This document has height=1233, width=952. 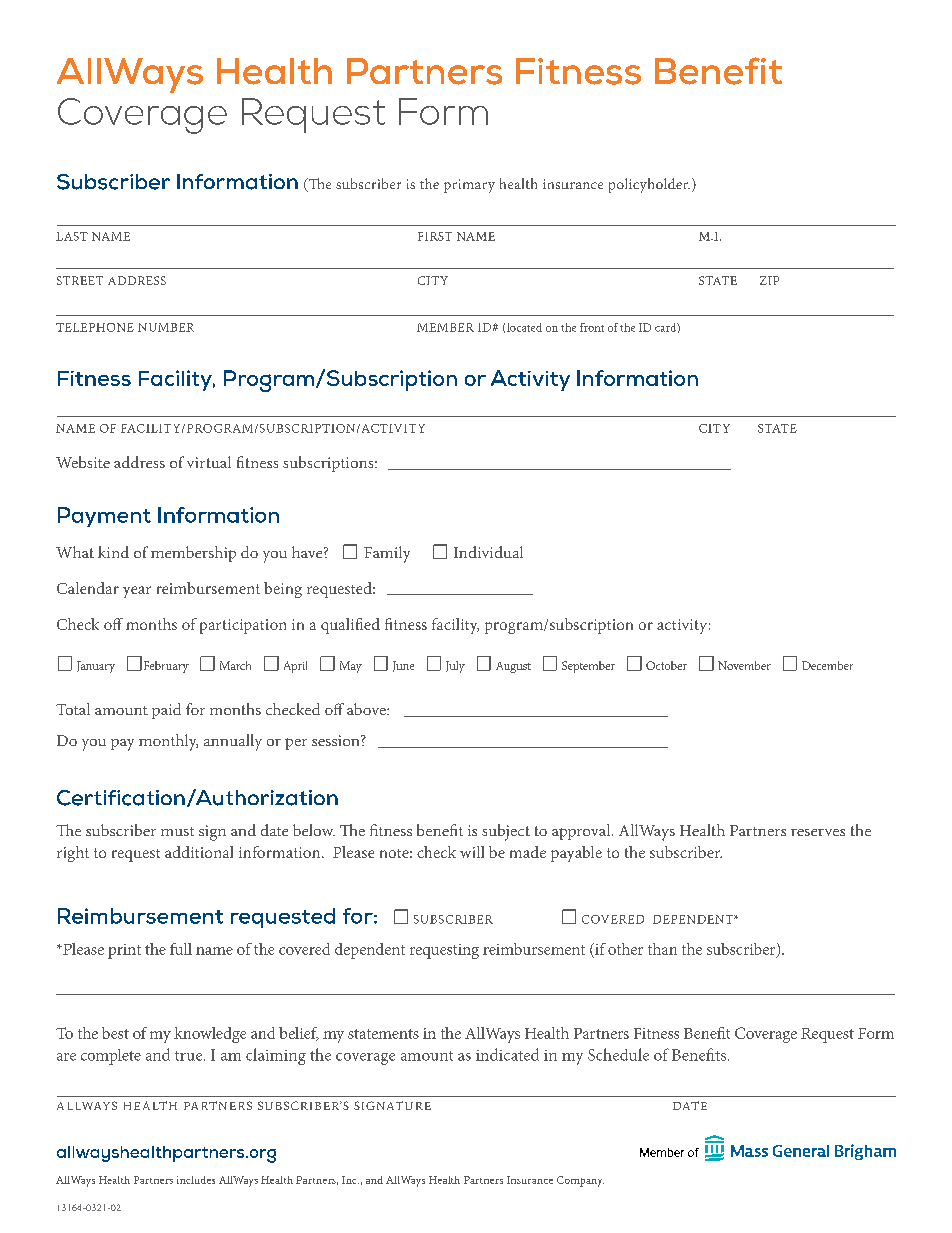 I want to click on Schedule, so click(x=618, y=1054).
